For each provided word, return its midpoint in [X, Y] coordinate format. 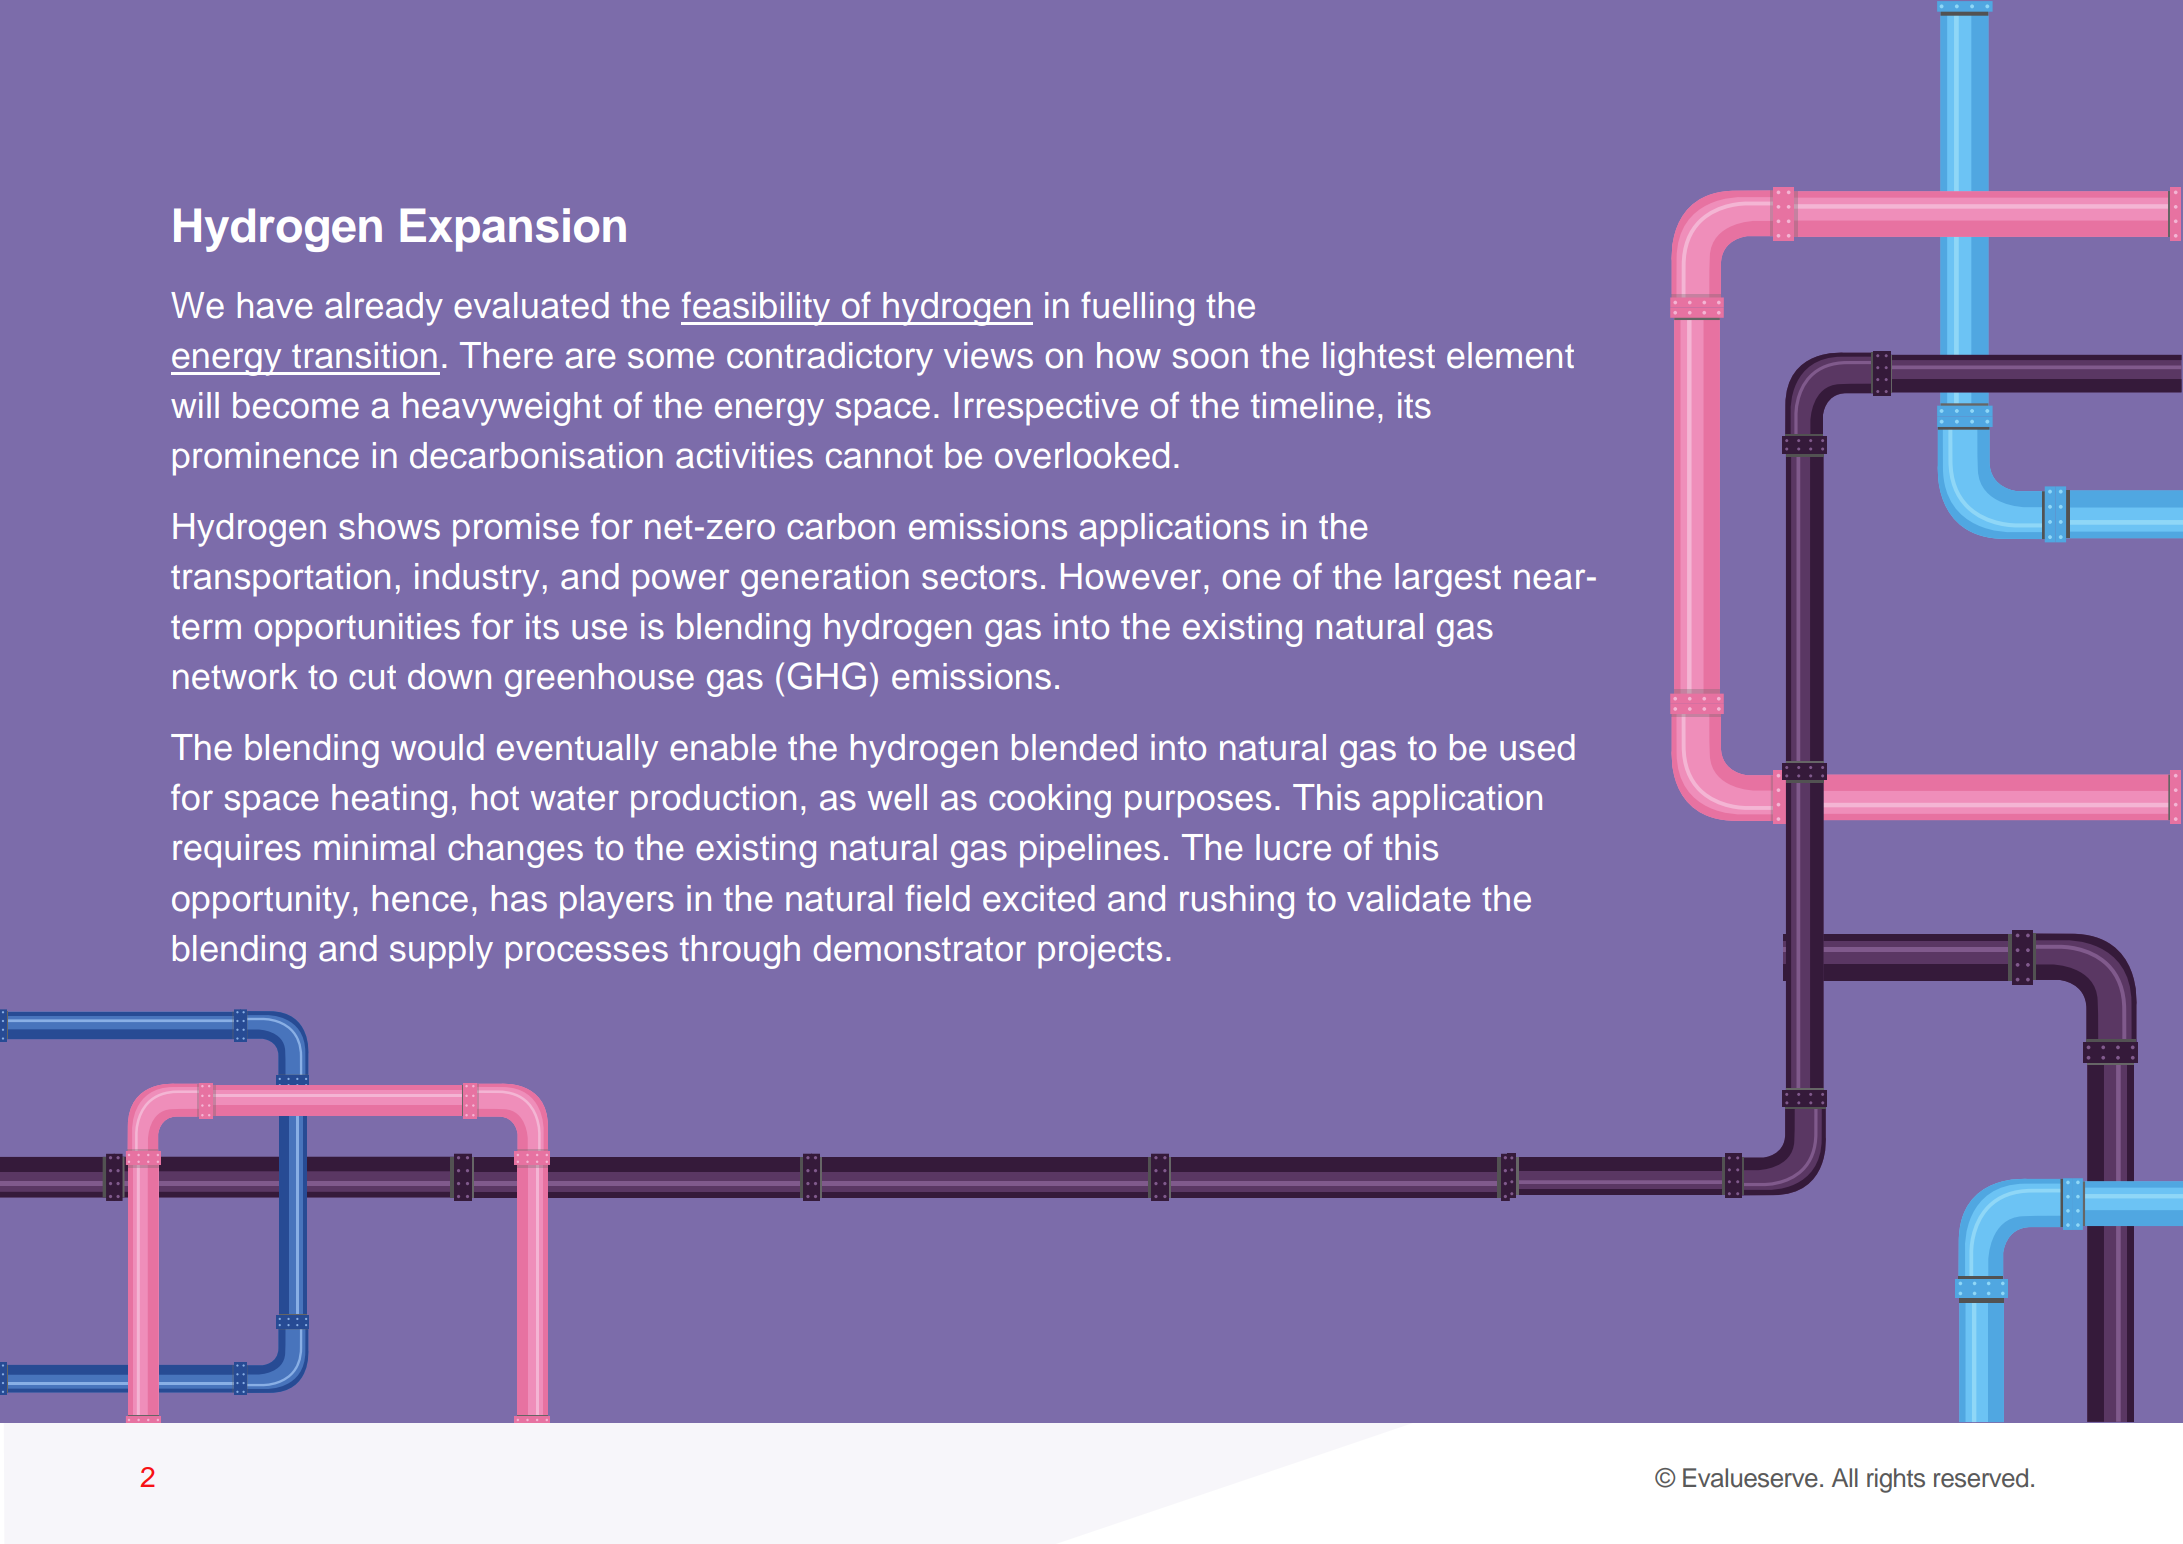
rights [1896, 1480]
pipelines [1090, 851]
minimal [374, 847]
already [384, 309]
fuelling [1137, 309]
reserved [1981, 1478]
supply [441, 952]
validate [1408, 898]
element [1510, 355]
